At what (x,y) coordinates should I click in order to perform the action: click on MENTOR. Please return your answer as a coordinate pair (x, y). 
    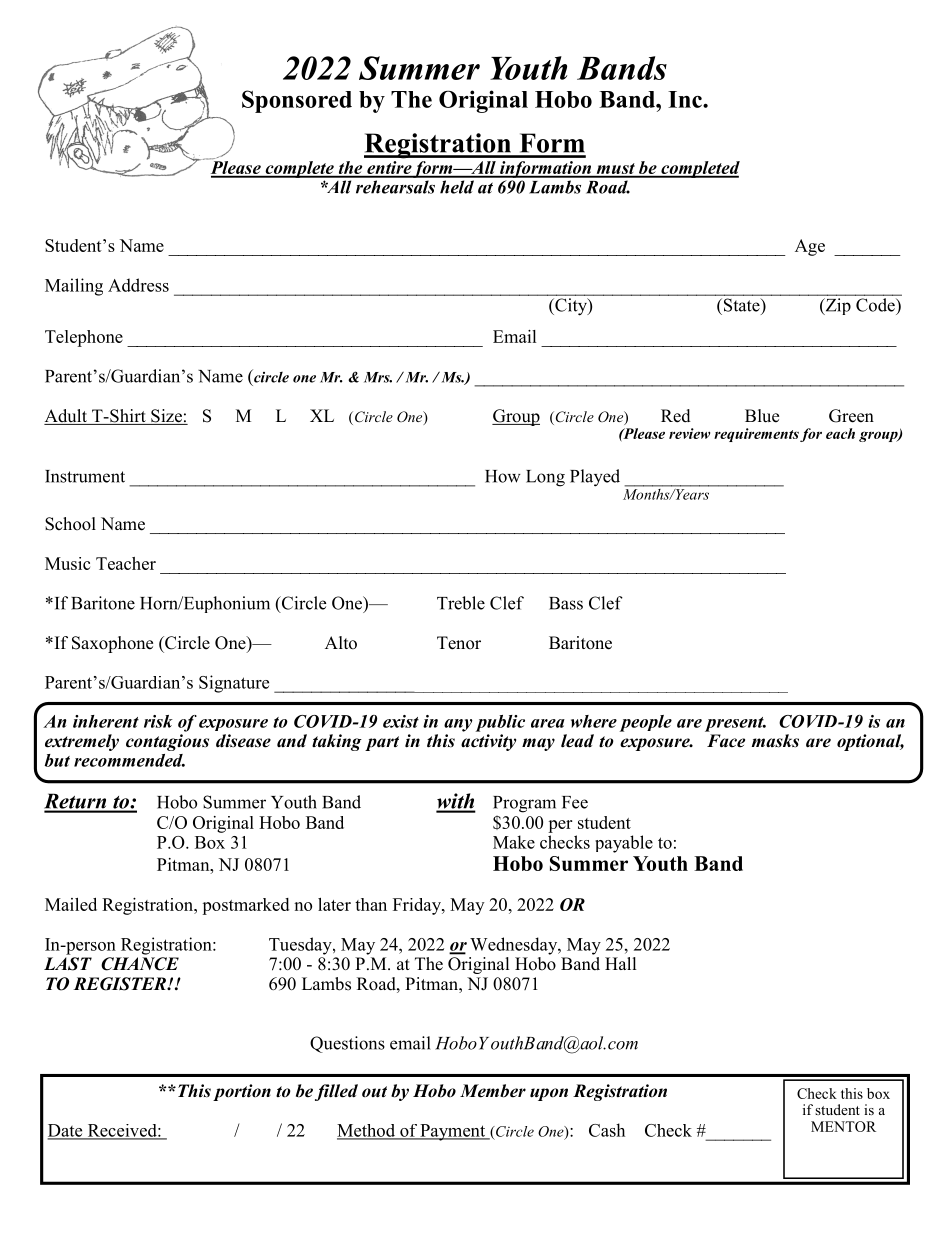
    Looking at the image, I should click on (843, 1126).
